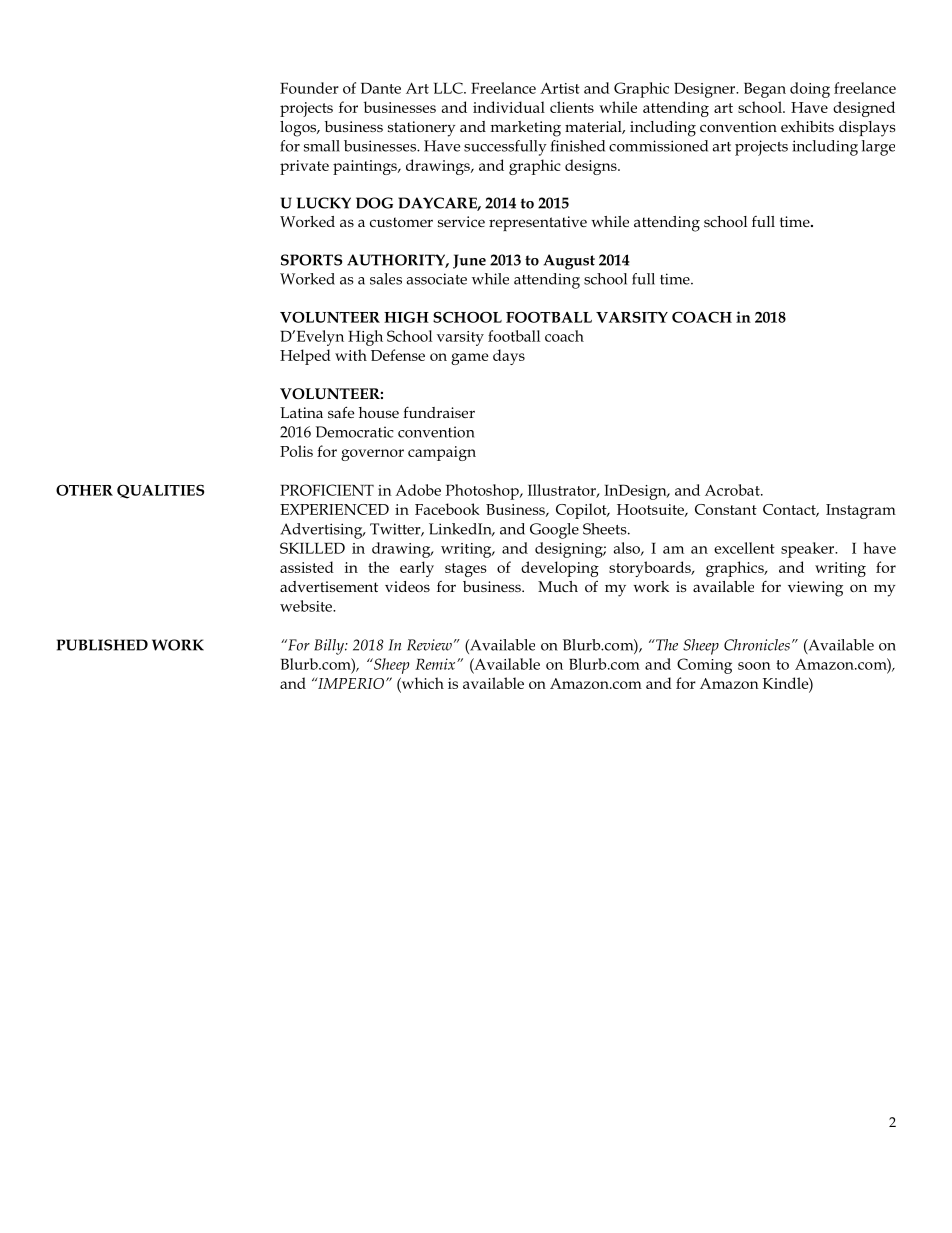 The image size is (952, 1233). Describe the element at coordinates (878, 148) in the screenshot. I see `large` at that location.
